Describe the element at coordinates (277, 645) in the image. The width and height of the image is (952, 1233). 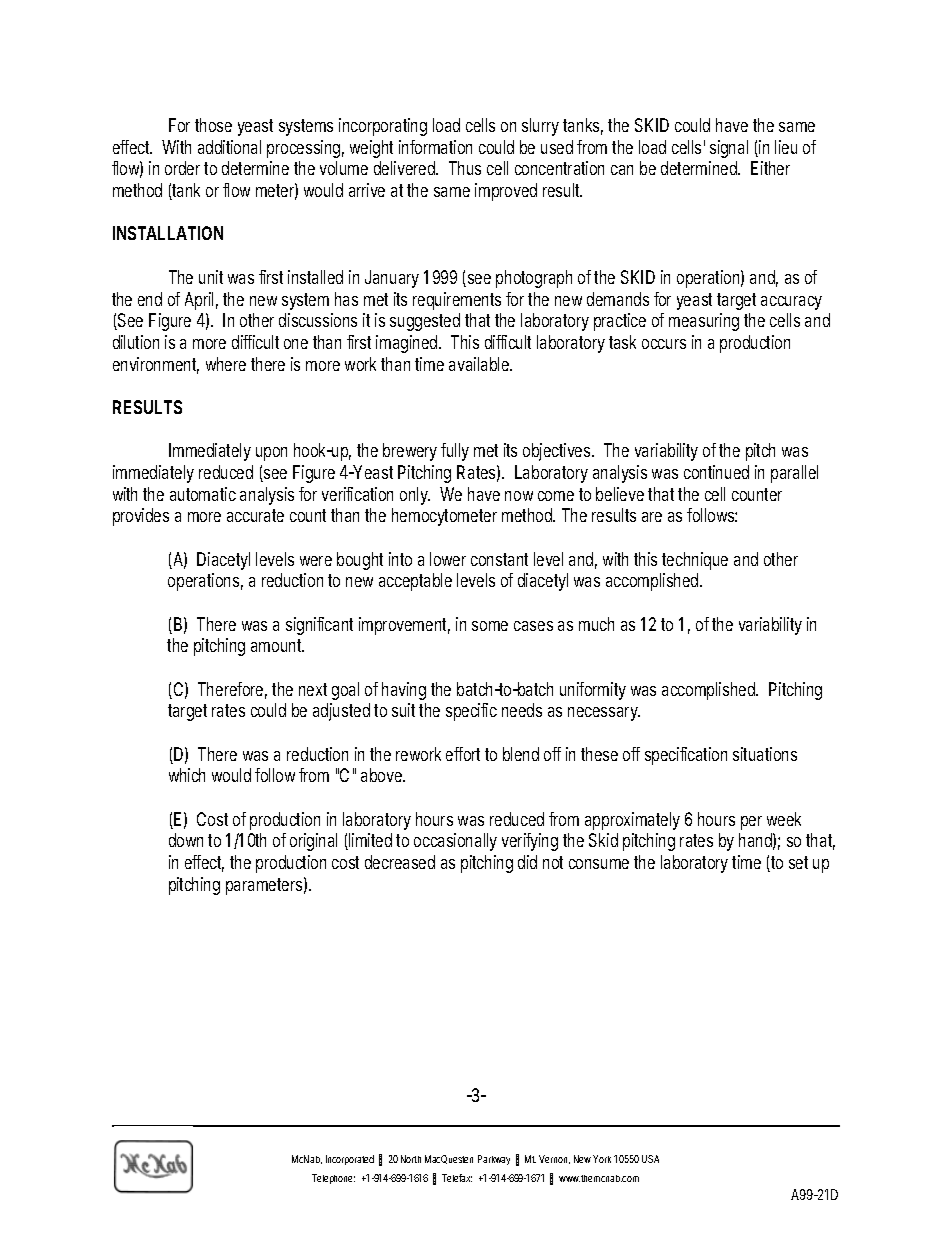
I see `amount` at that location.
